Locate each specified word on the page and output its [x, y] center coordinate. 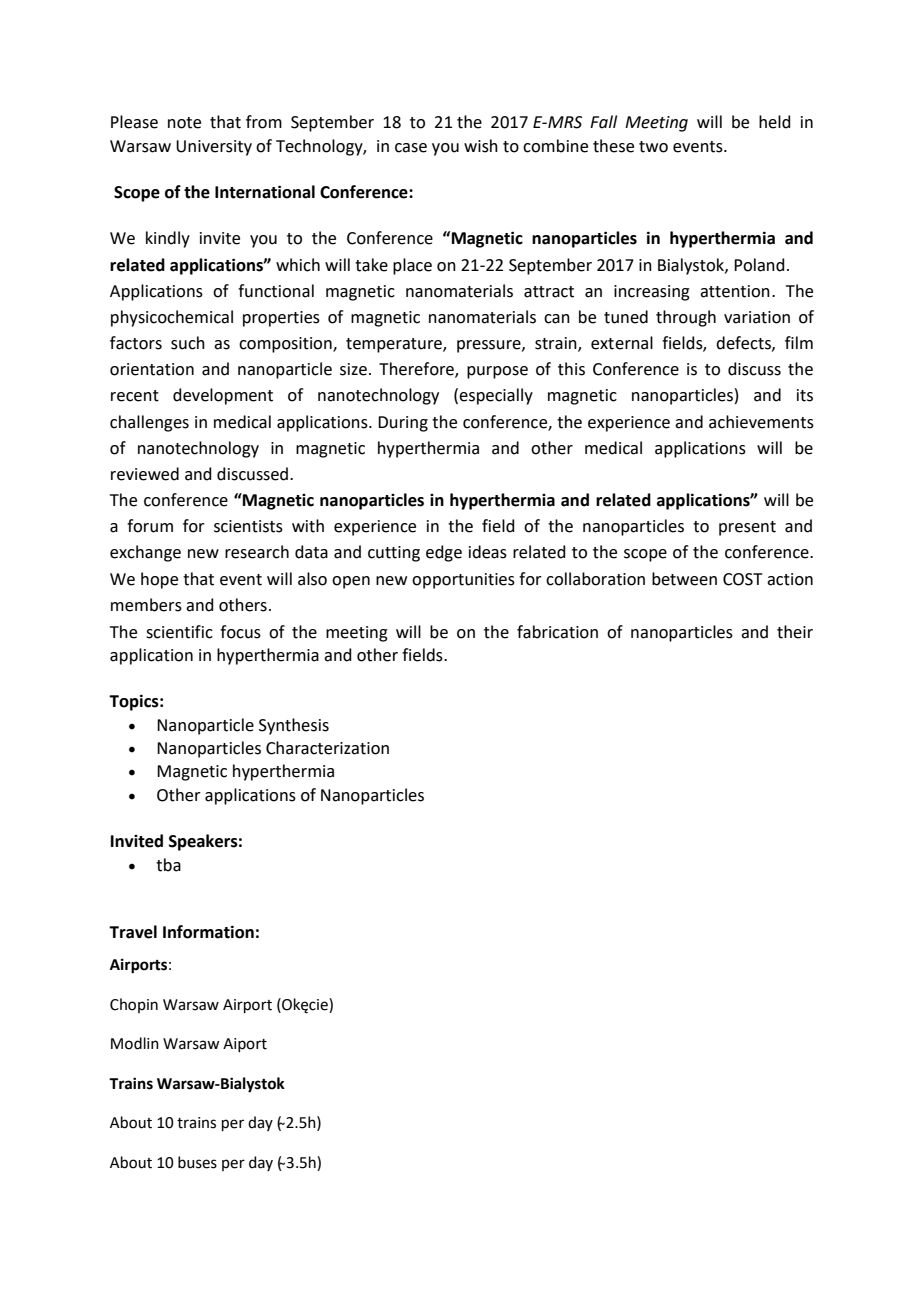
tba [168, 865]
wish [481, 146]
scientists [248, 526]
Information [208, 932]
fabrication [557, 632]
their [795, 632]
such [188, 343]
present [747, 528]
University [214, 148]
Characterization [327, 748]
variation [757, 317]
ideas [488, 552]
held [775, 122]
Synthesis [294, 726]
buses [197, 1162]
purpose [497, 372]
